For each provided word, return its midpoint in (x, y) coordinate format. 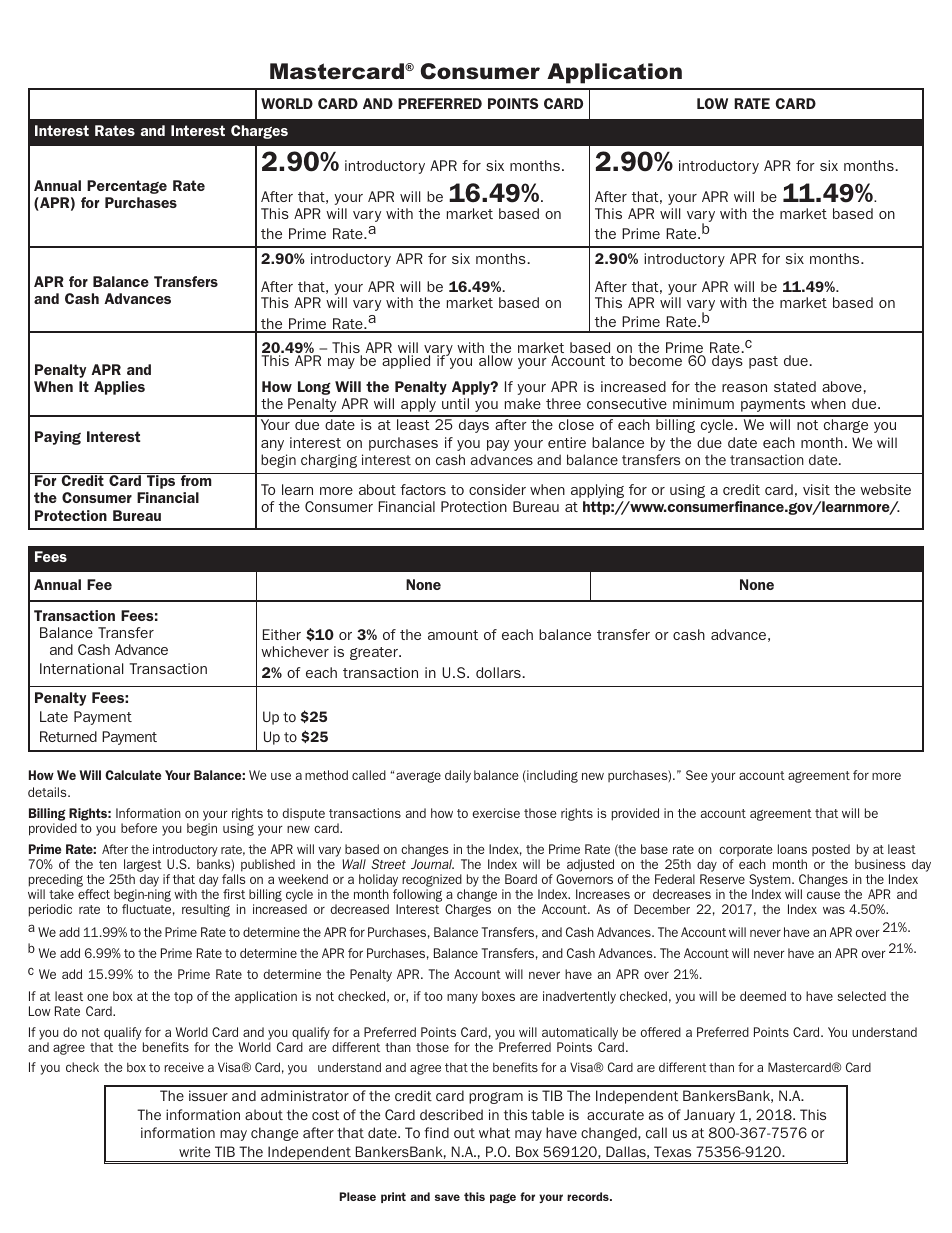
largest (143, 867)
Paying (58, 438)
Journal (432, 864)
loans (792, 849)
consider (497, 489)
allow (496, 360)
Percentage (127, 187)
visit (816, 489)
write (194, 1151)
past (763, 362)
